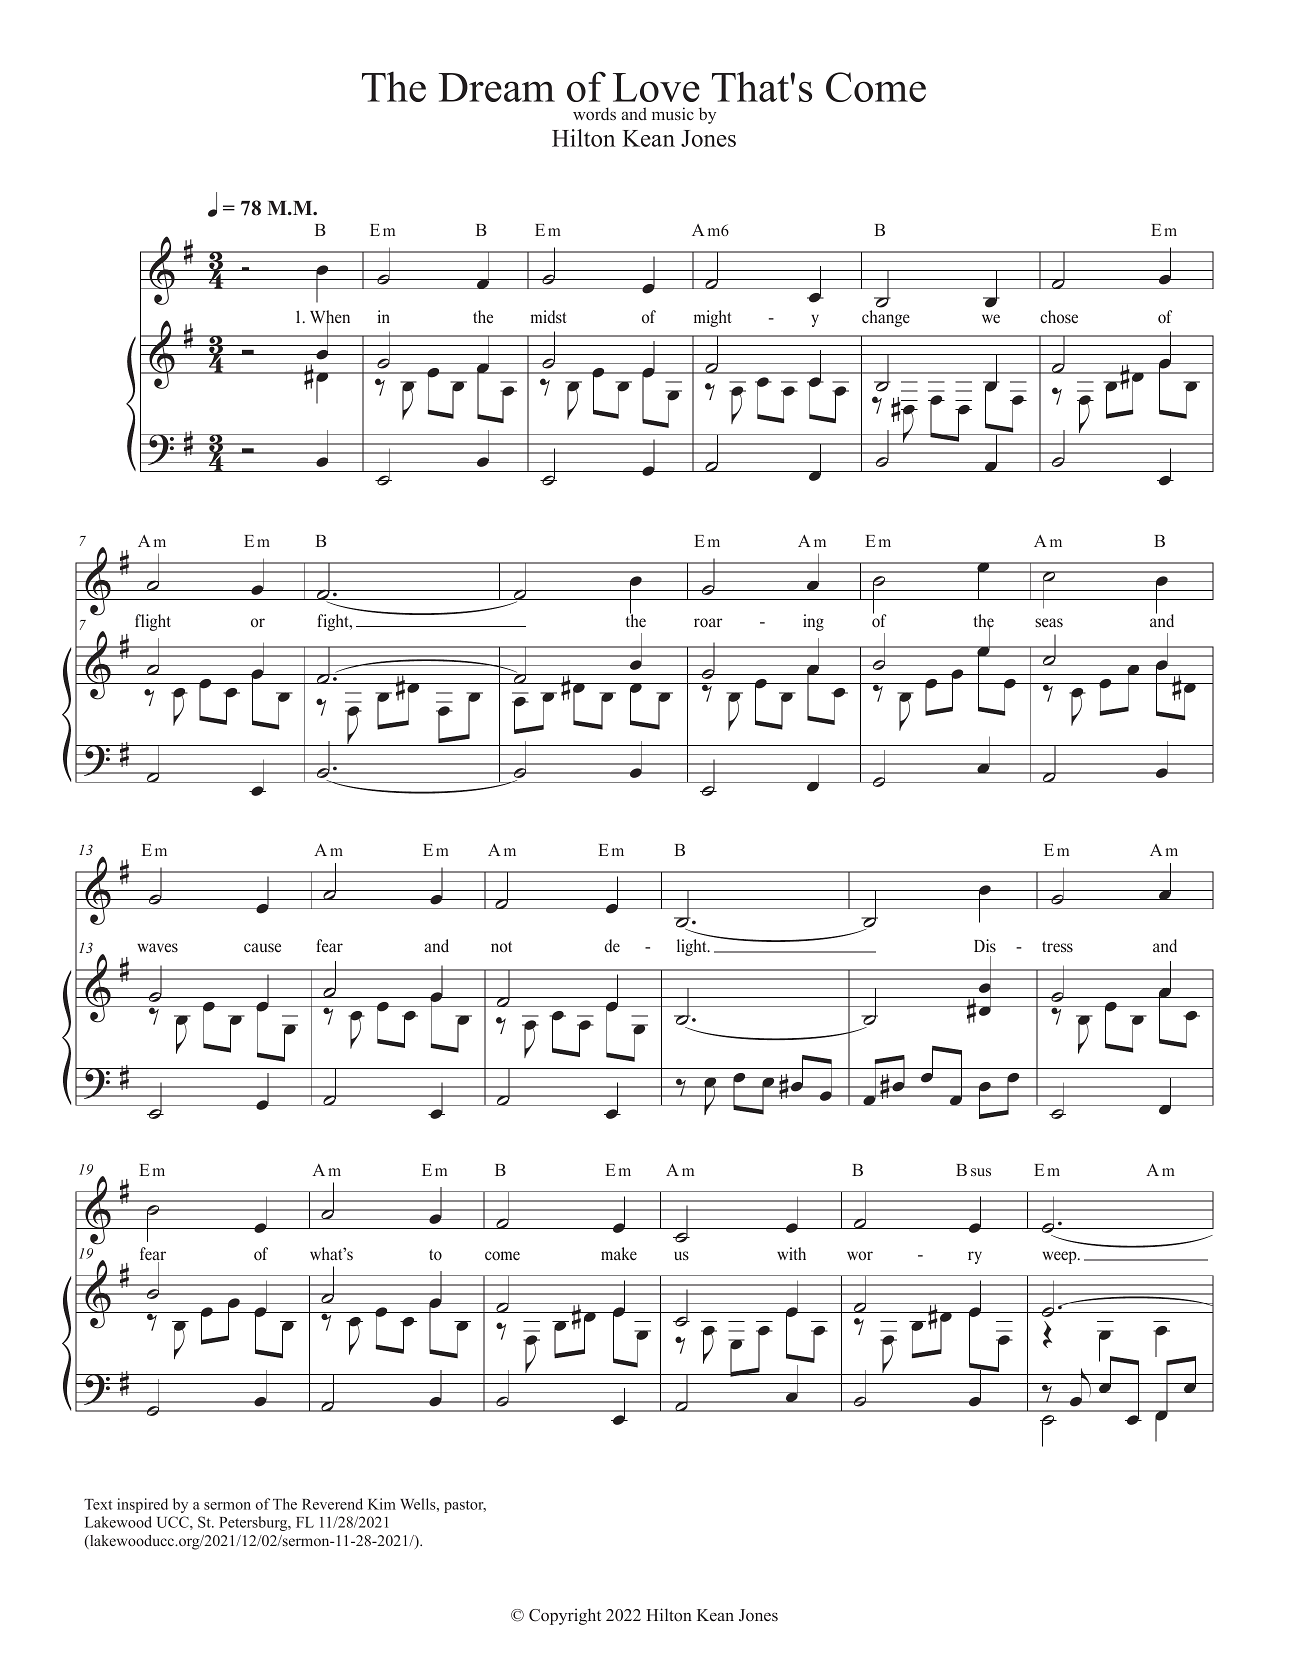 The image size is (1289, 1668). Describe the element at coordinates (501, 947) in the screenshot. I see `not` at that location.
